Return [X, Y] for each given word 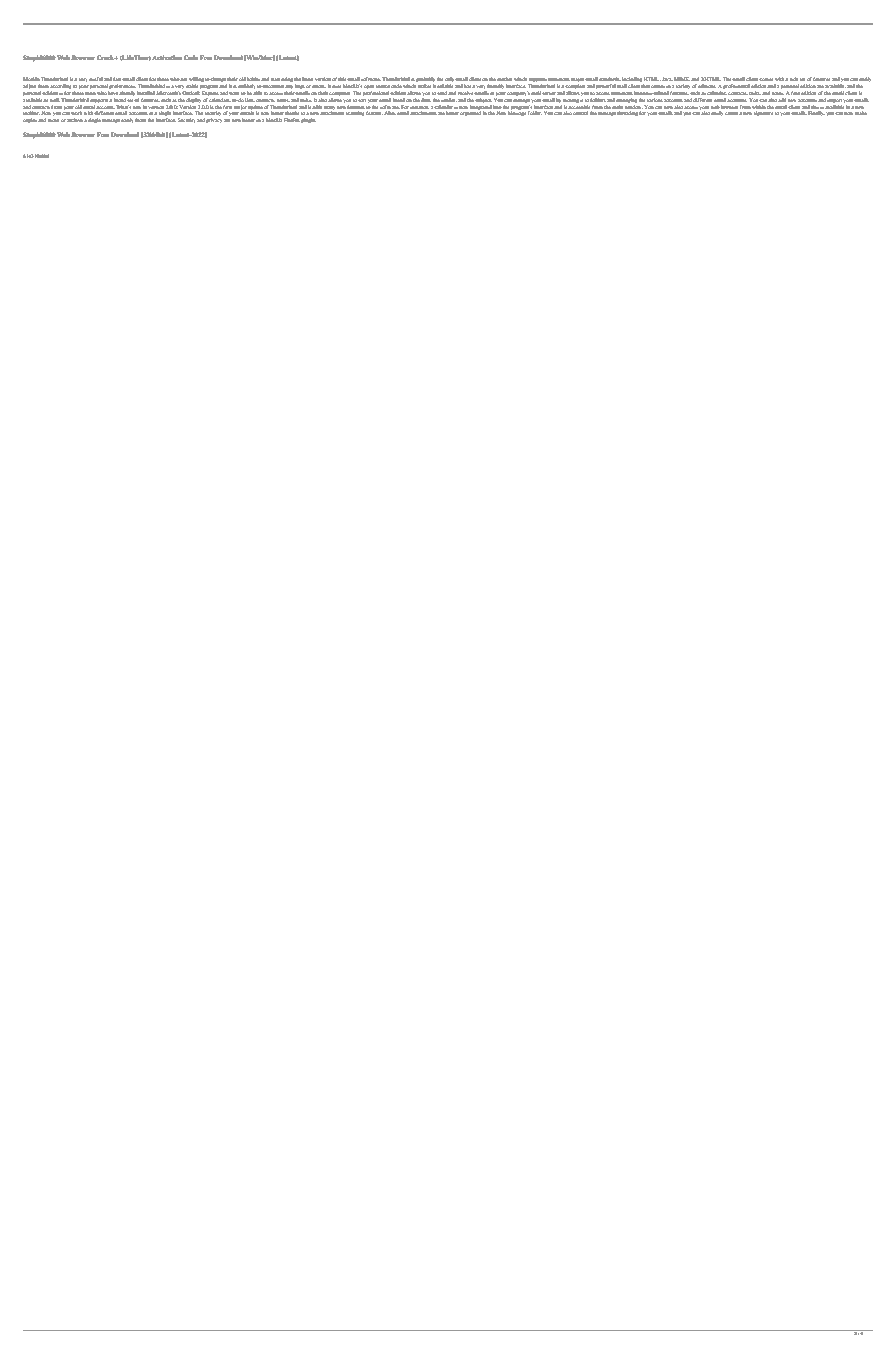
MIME [682, 79]
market [504, 79]
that [646, 86]
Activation [167, 57]
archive [75, 120]
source [383, 86]
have [113, 93]
